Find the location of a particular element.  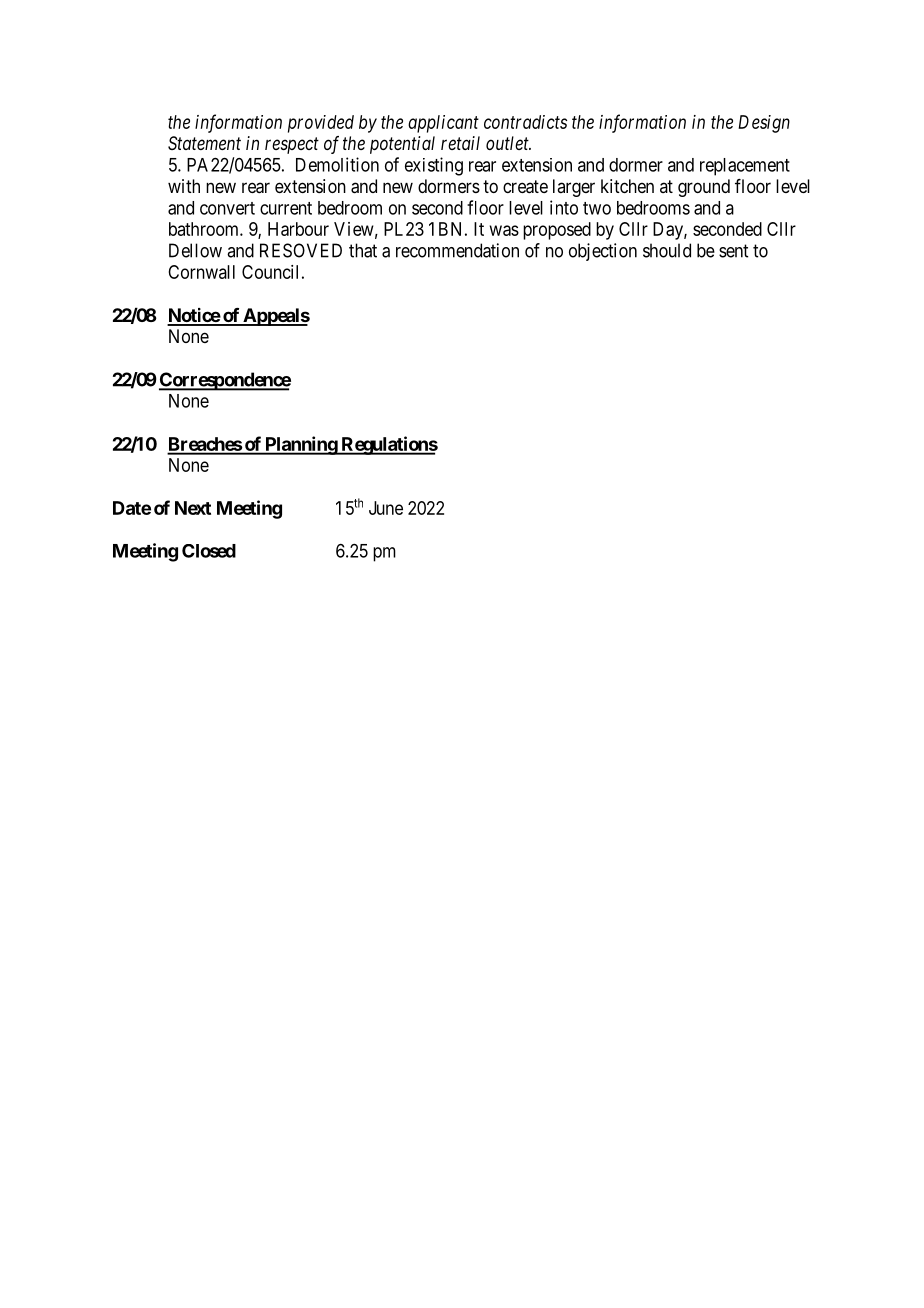

proposed is located at coordinates (557, 231).
